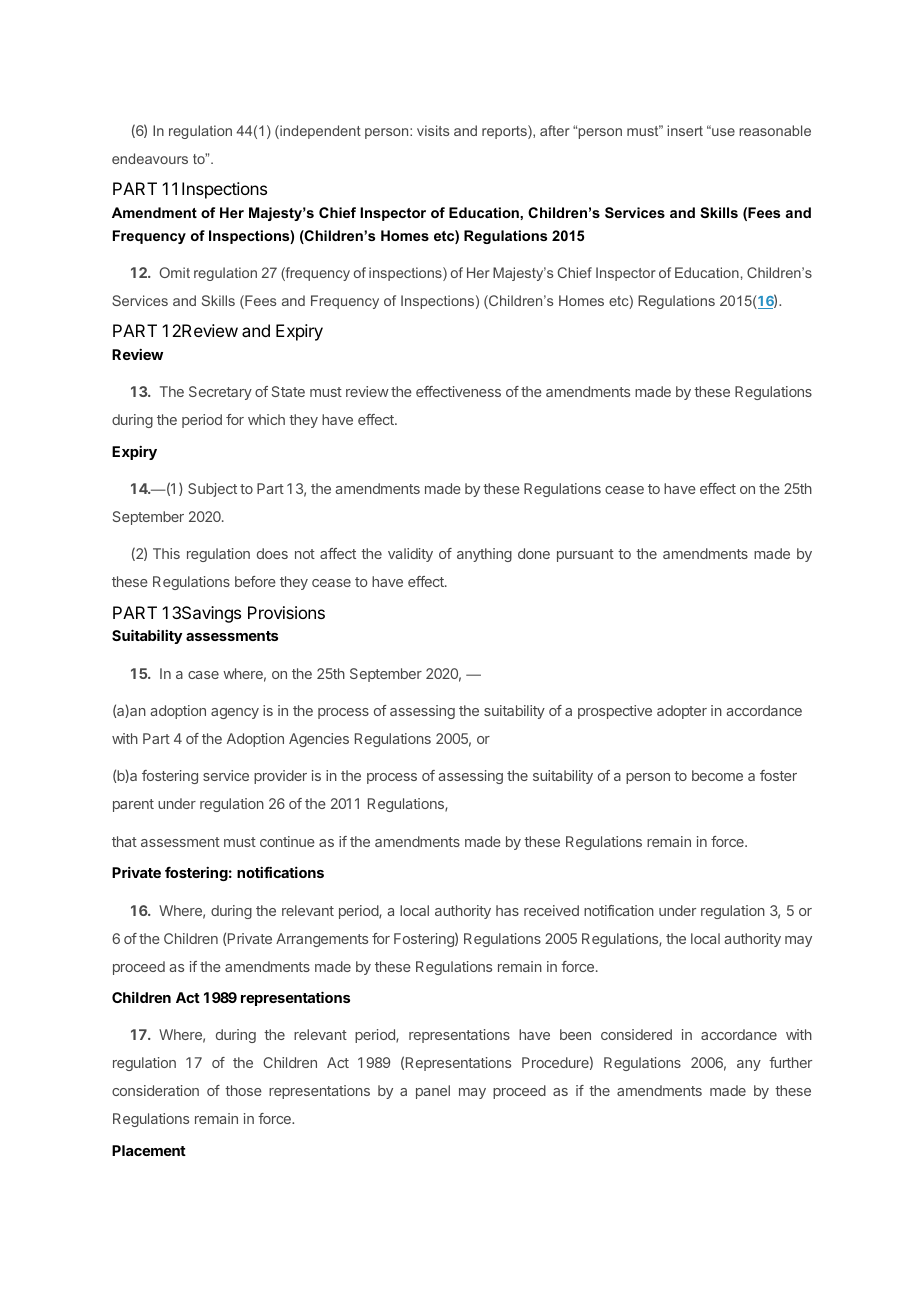 This screenshot has height=1308, width=924. I want to click on those, so click(243, 1090).
